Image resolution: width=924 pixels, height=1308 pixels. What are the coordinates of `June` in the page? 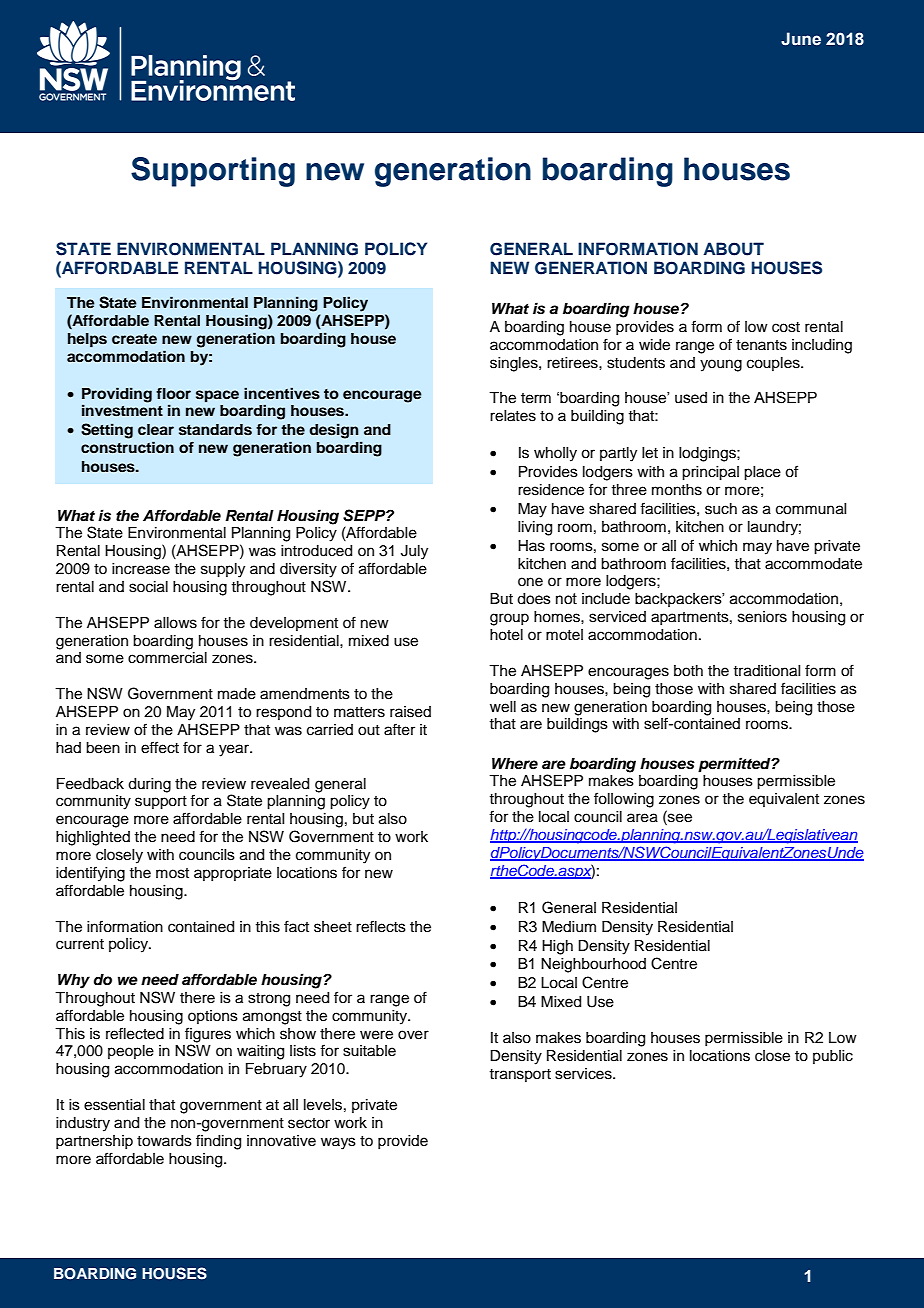 It's located at (801, 39).
